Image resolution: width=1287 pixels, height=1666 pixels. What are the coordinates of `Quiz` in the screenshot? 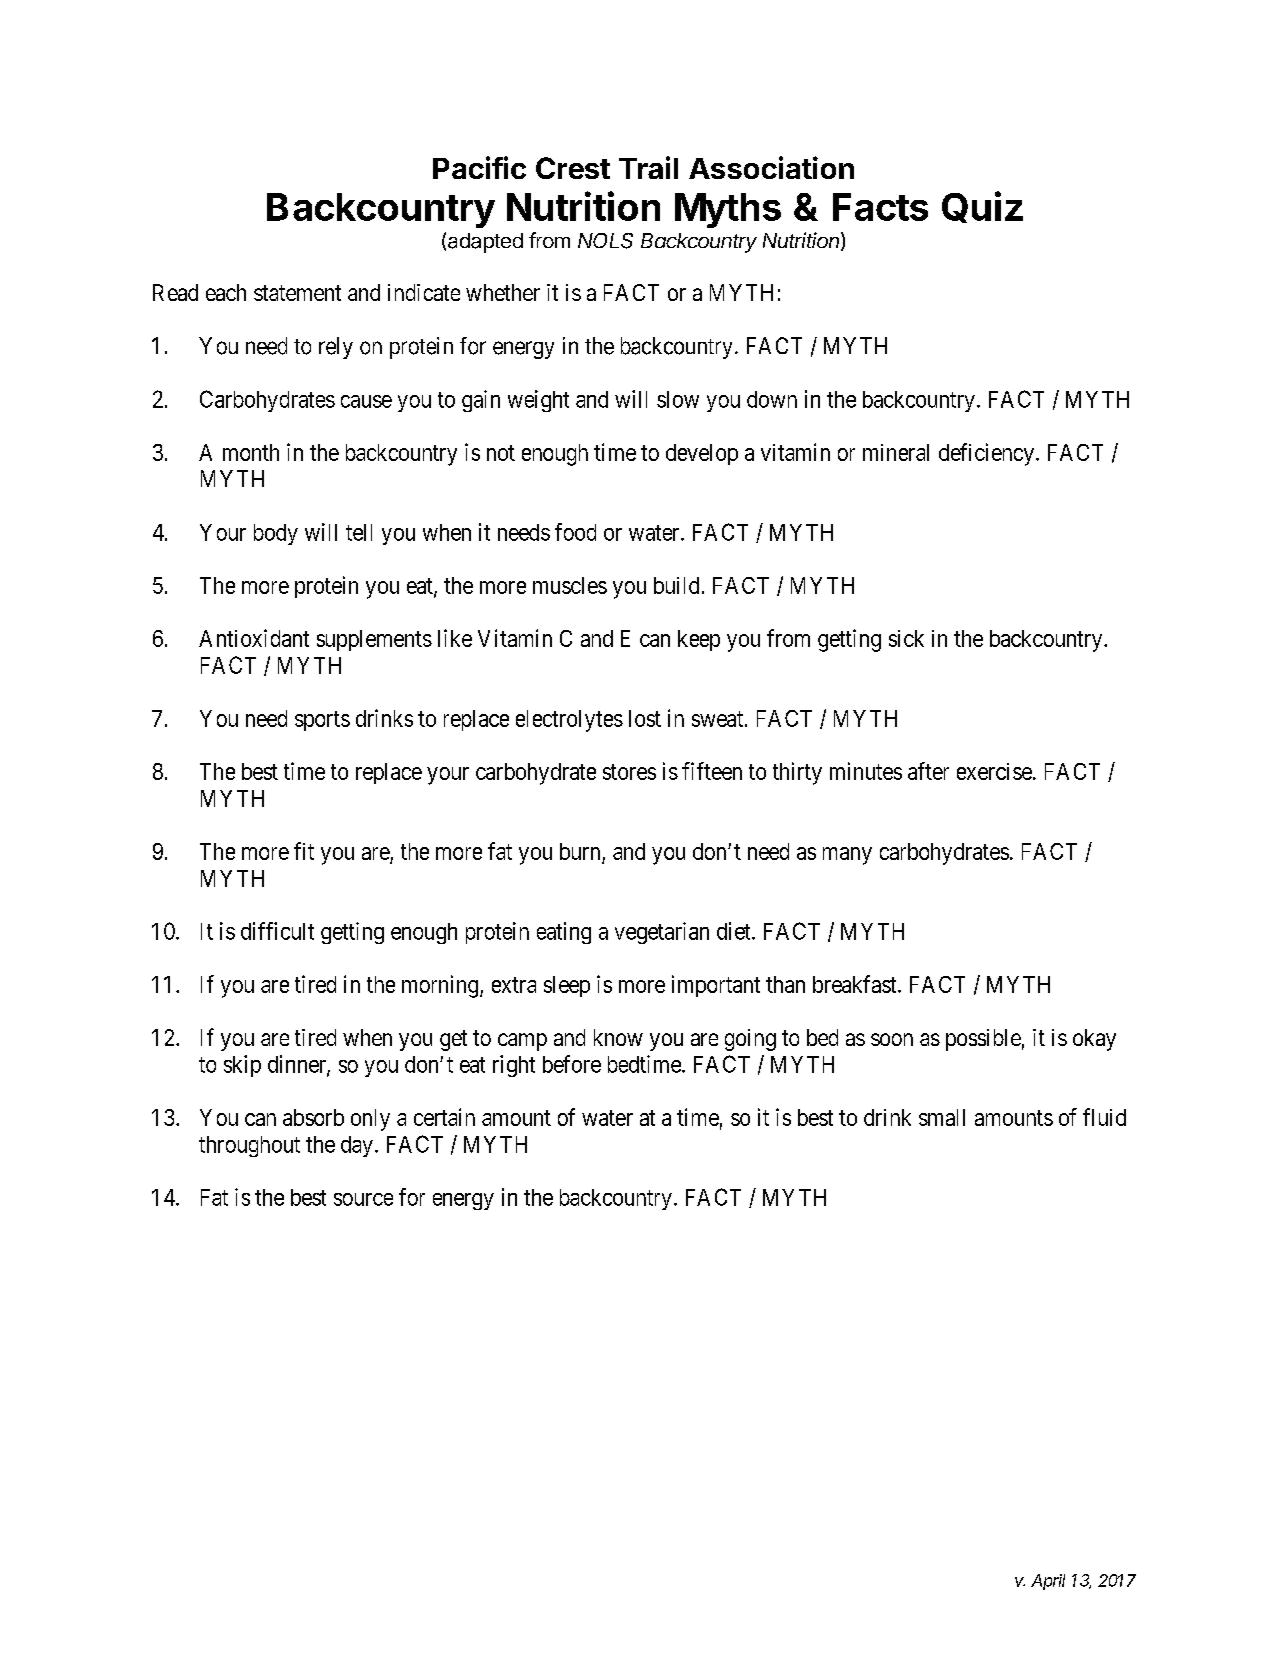 It's located at (982, 207).
